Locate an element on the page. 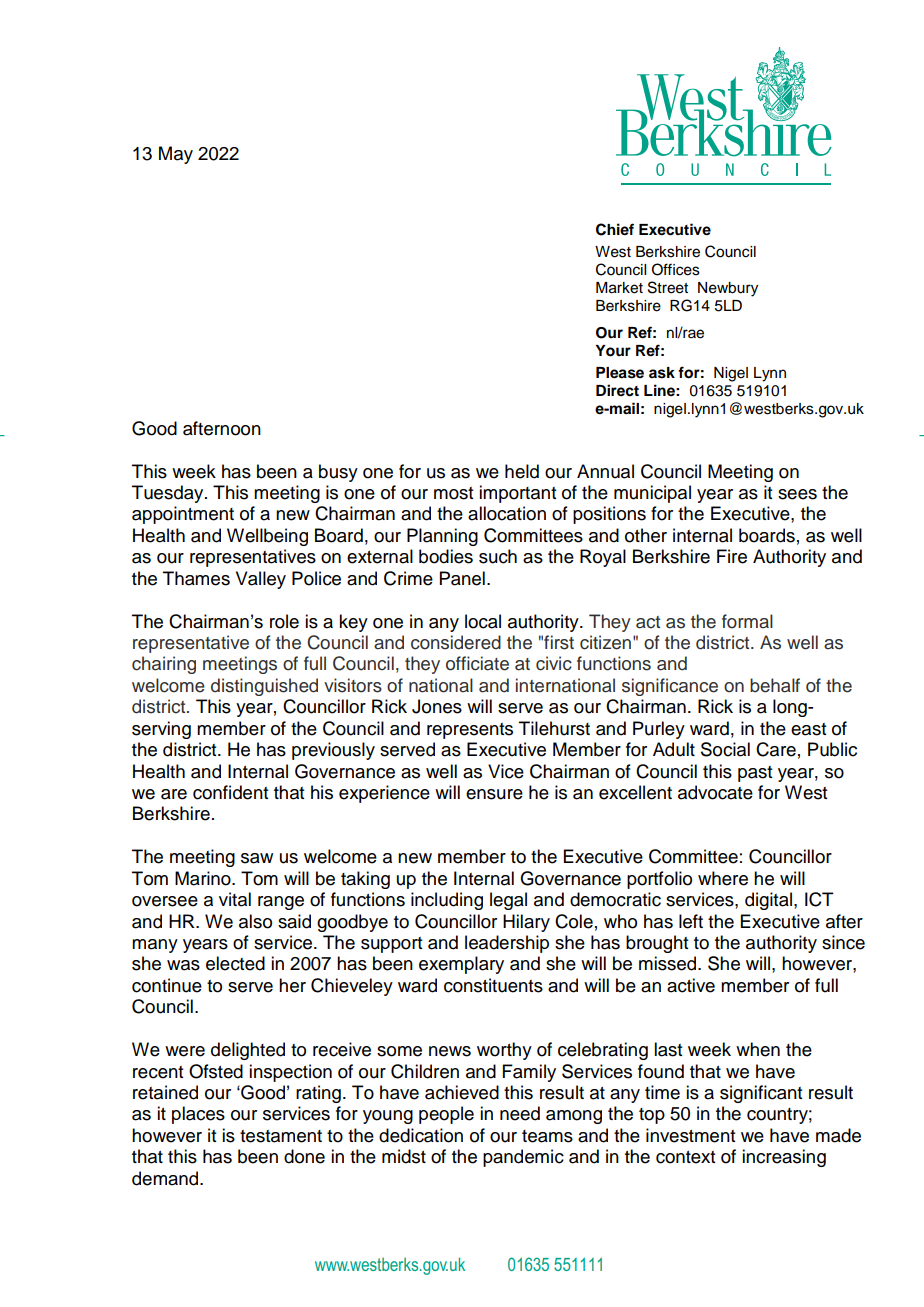 The image size is (924, 1307). Offices is located at coordinates (676, 269).
